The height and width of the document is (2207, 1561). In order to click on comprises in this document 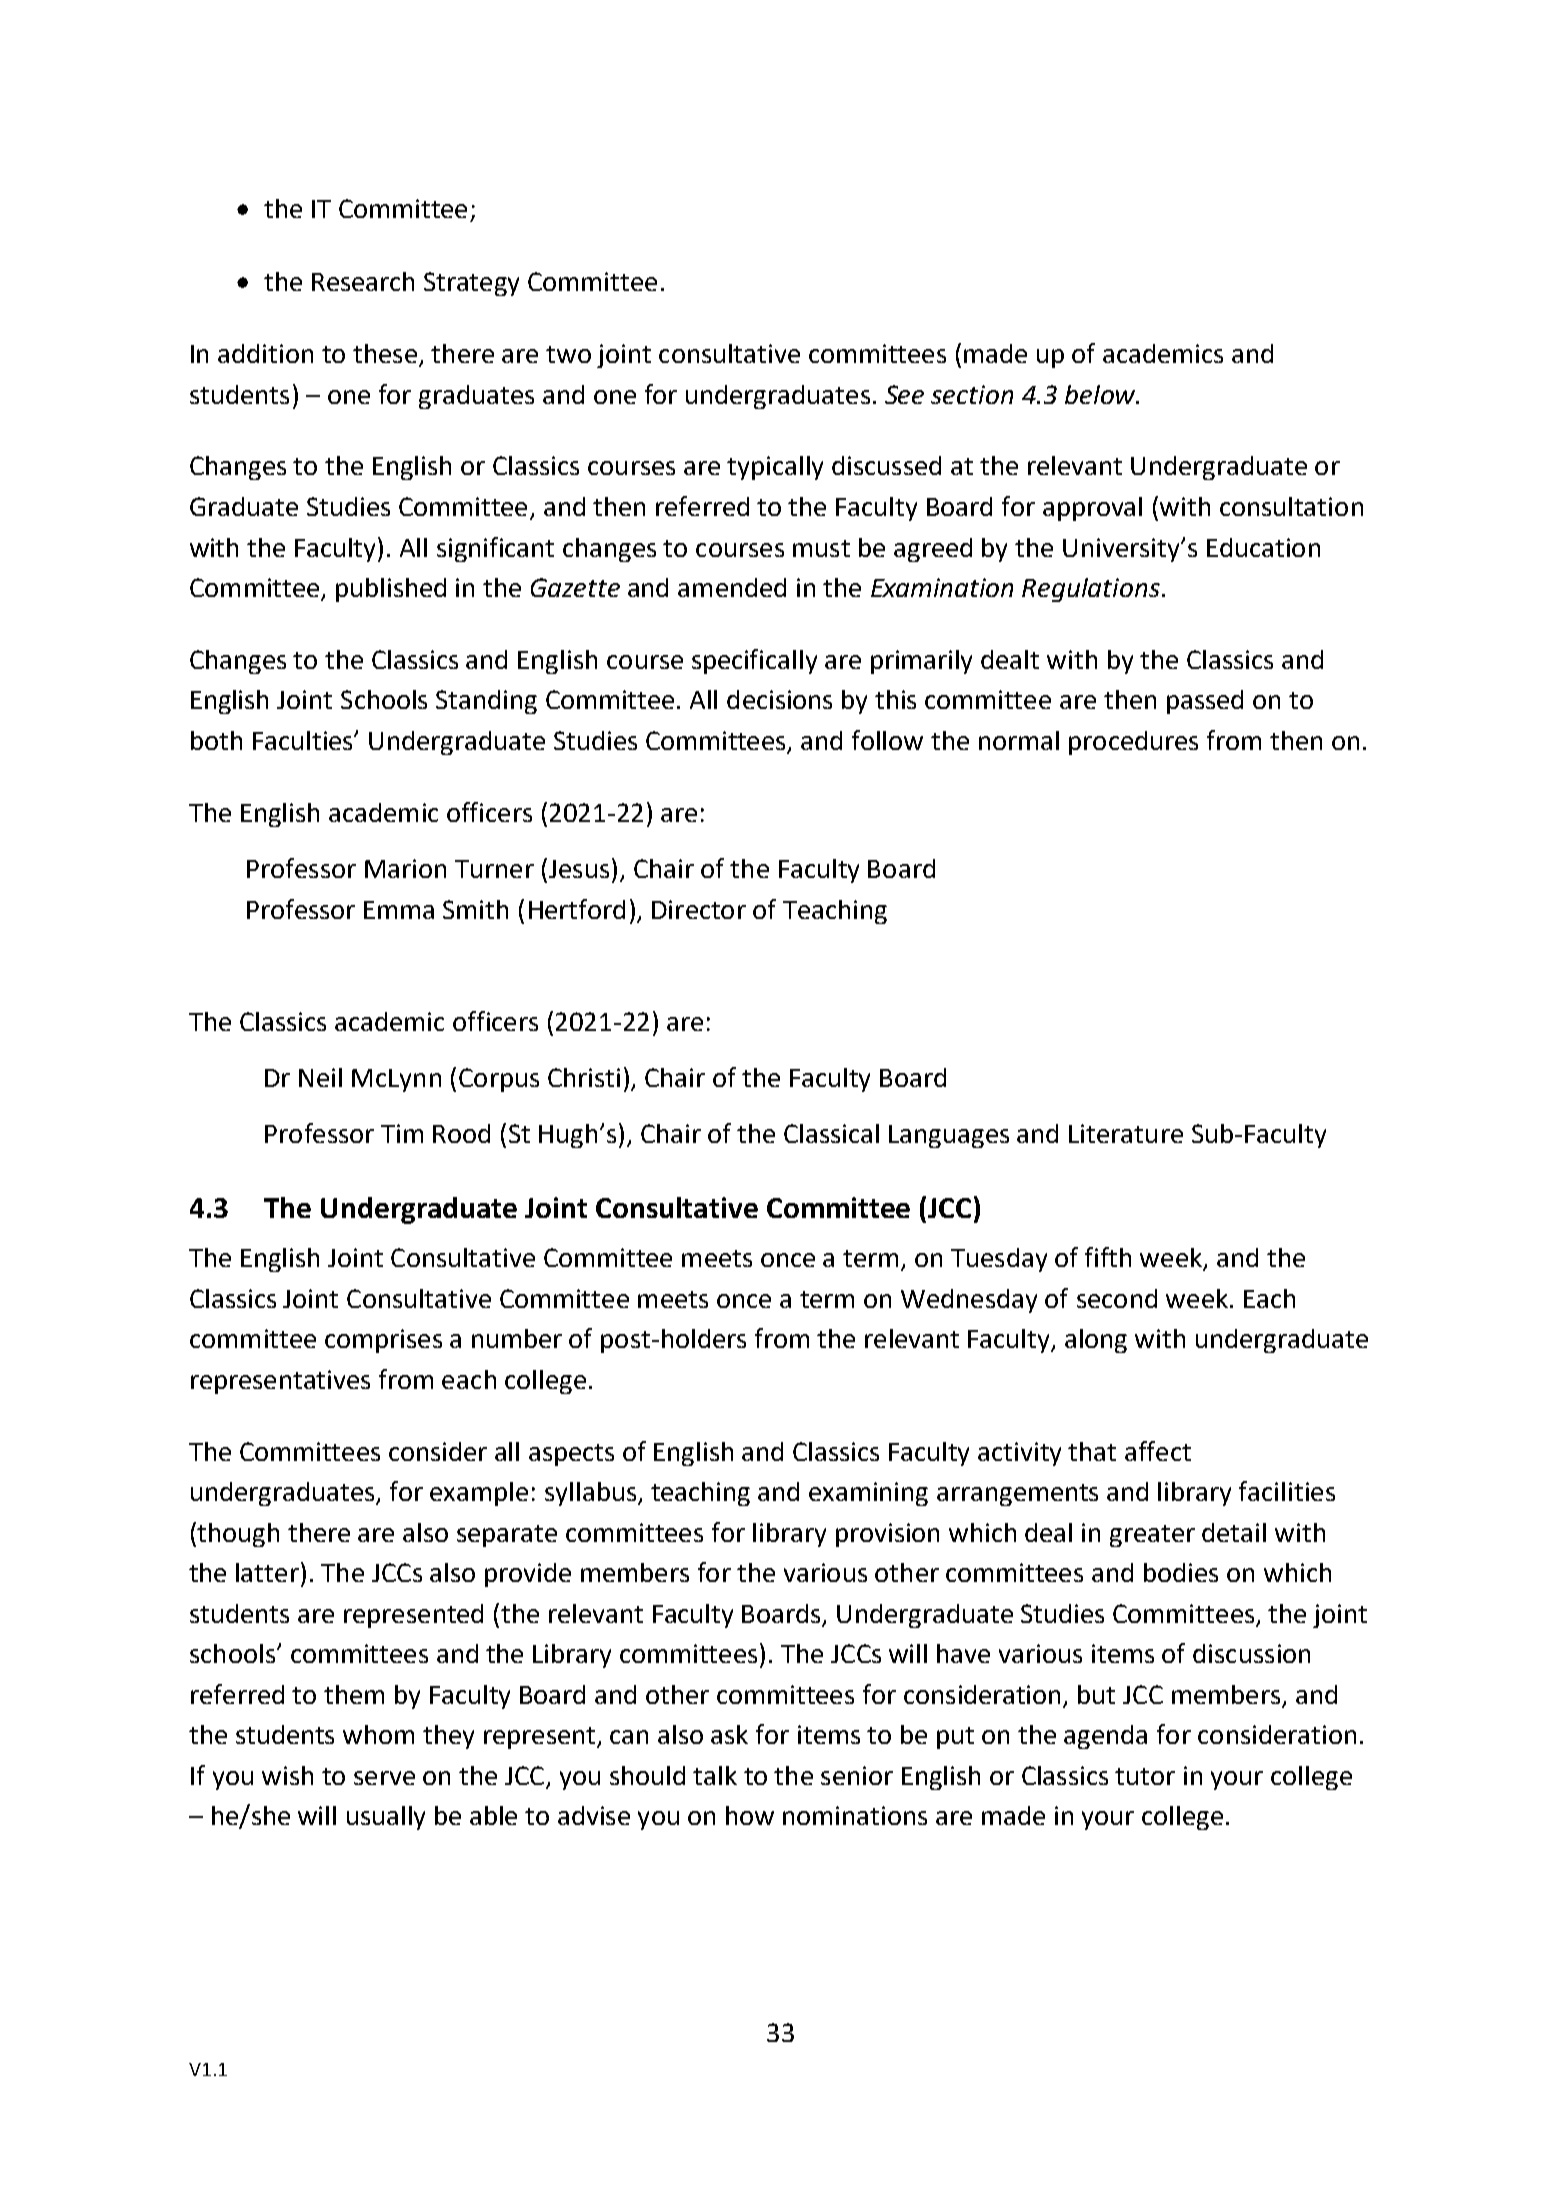, I will do `click(383, 1341)`.
